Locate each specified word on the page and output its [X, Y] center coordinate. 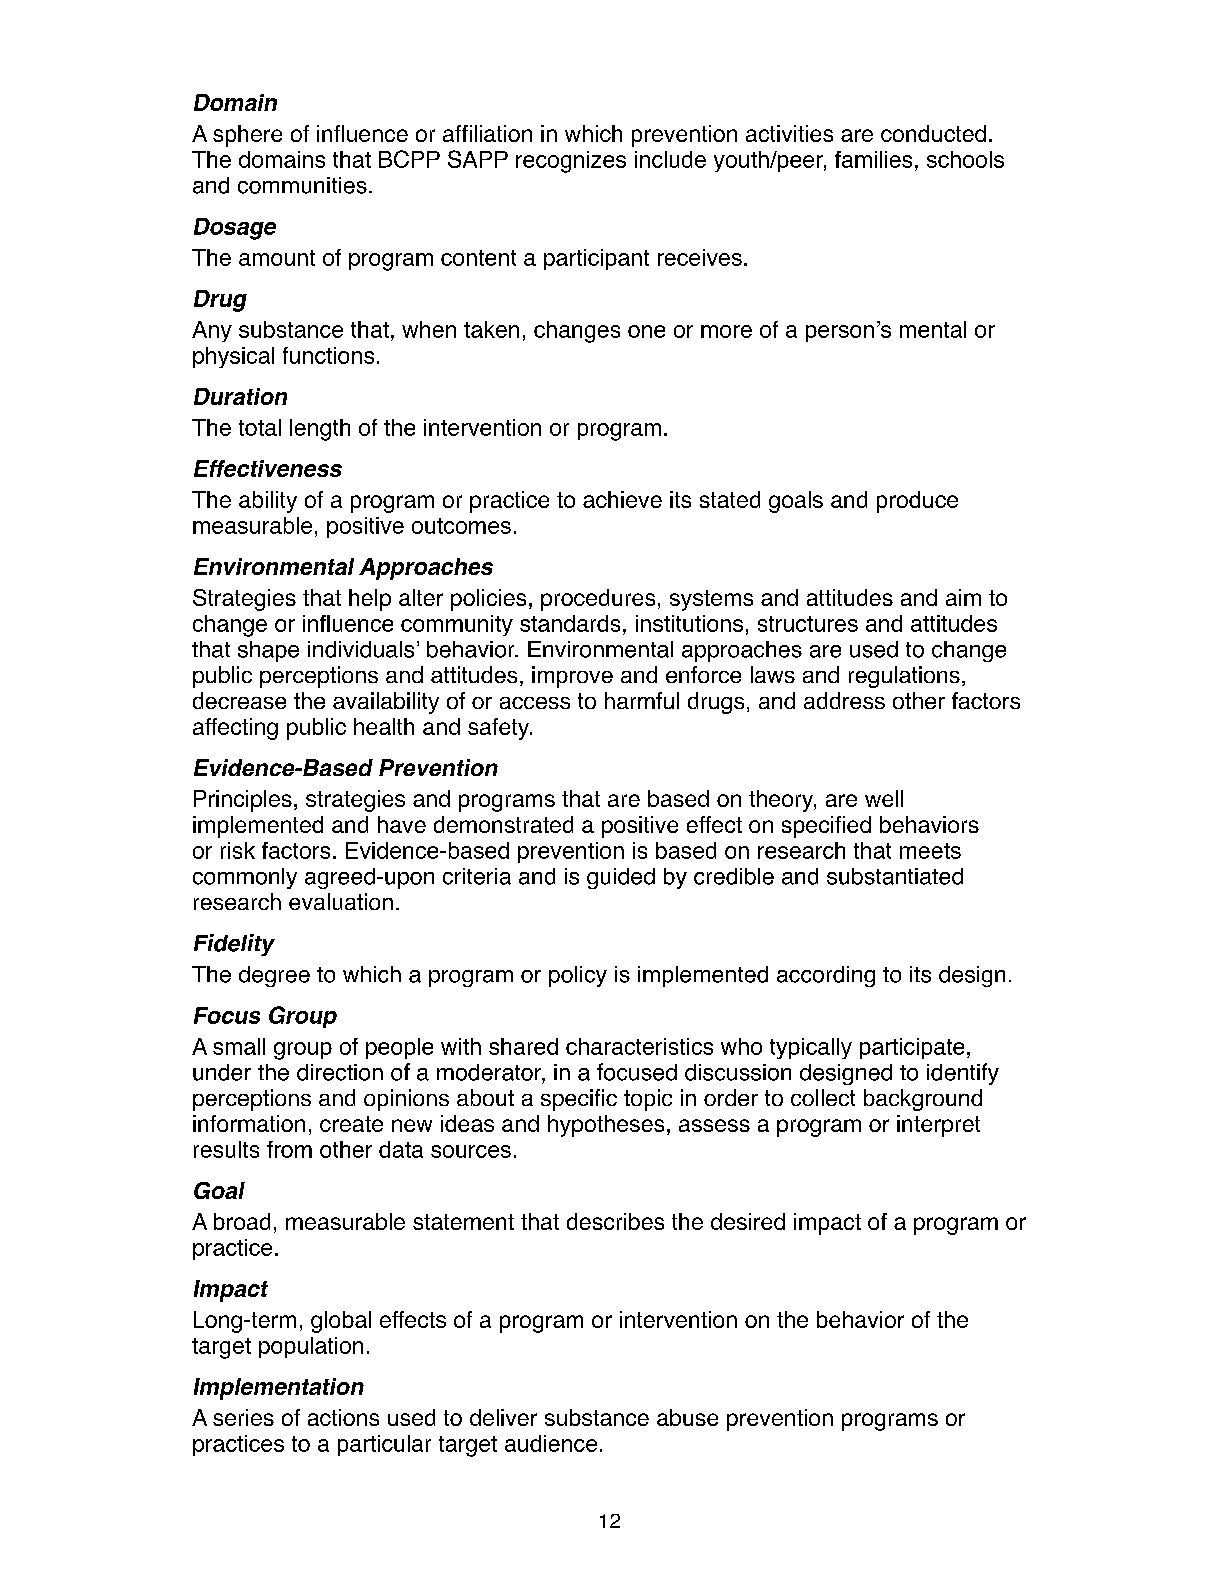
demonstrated [503, 824]
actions [343, 1417]
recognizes [571, 162]
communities [302, 185]
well [884, 798]
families [873, 159]
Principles [243, 801]
